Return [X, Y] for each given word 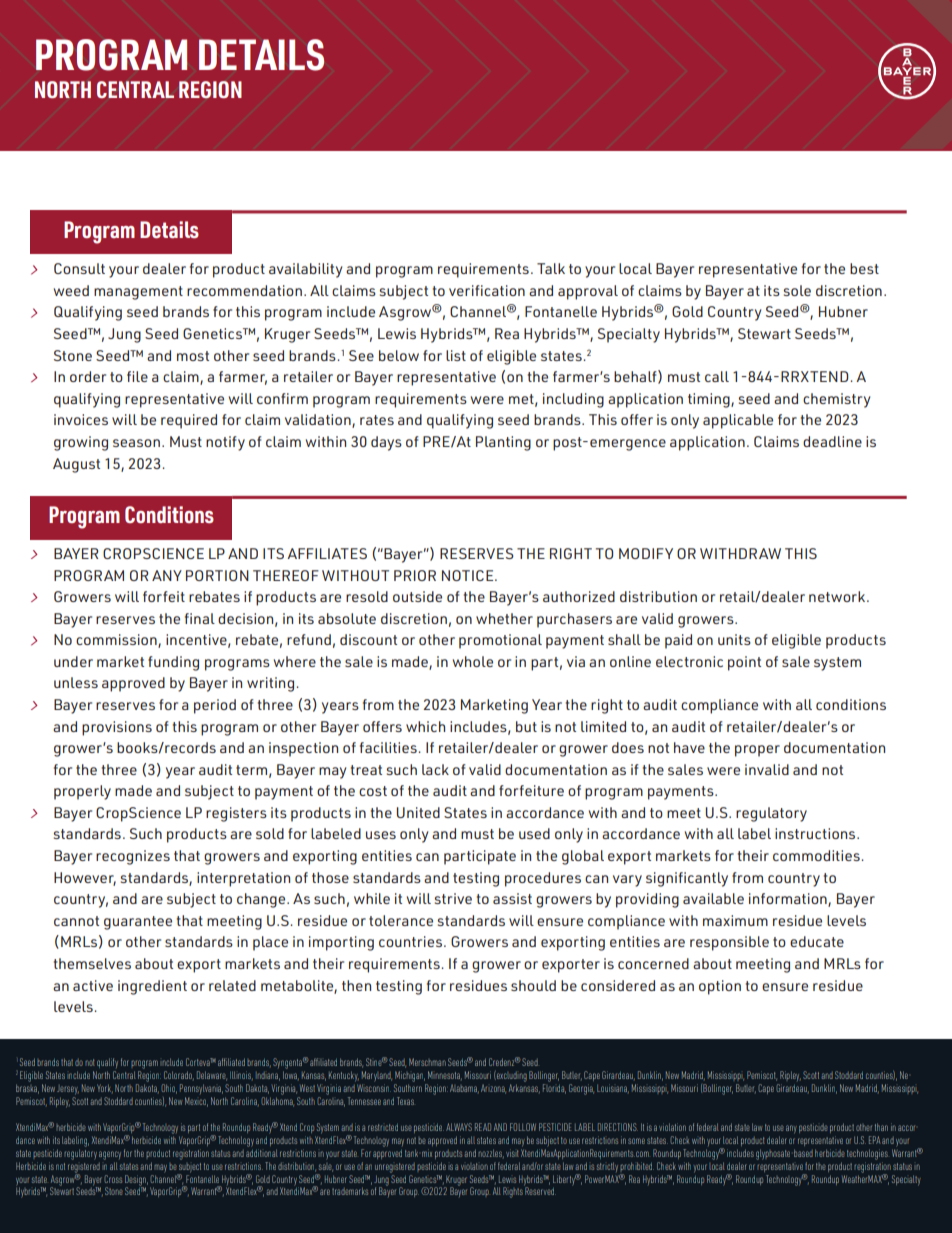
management [138, 293]
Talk [551, 268]
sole [797, 290]
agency [110, 1155]
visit [512, 1153]
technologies [867, 1154]
